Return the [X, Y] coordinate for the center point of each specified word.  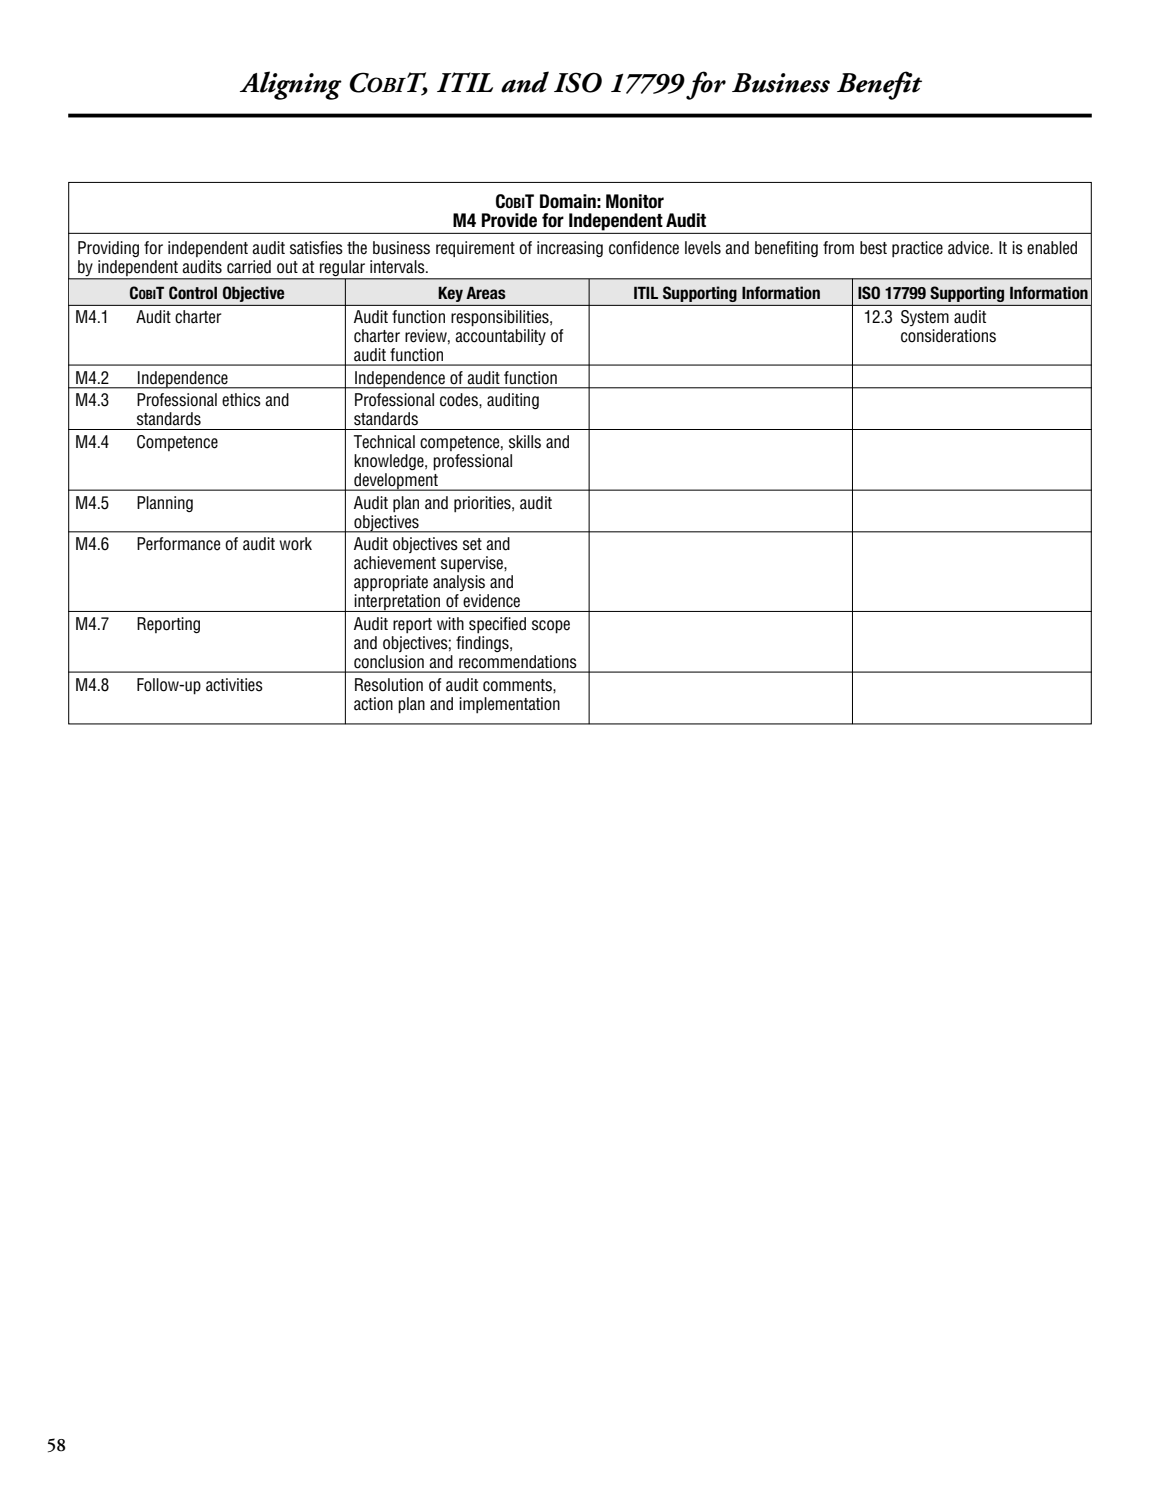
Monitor [635, 201]
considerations [948, 336]
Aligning [291, 85]
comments [518, 685]
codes [460, 400]
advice [969, 248]
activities [234, 685]
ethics [241, 400]
